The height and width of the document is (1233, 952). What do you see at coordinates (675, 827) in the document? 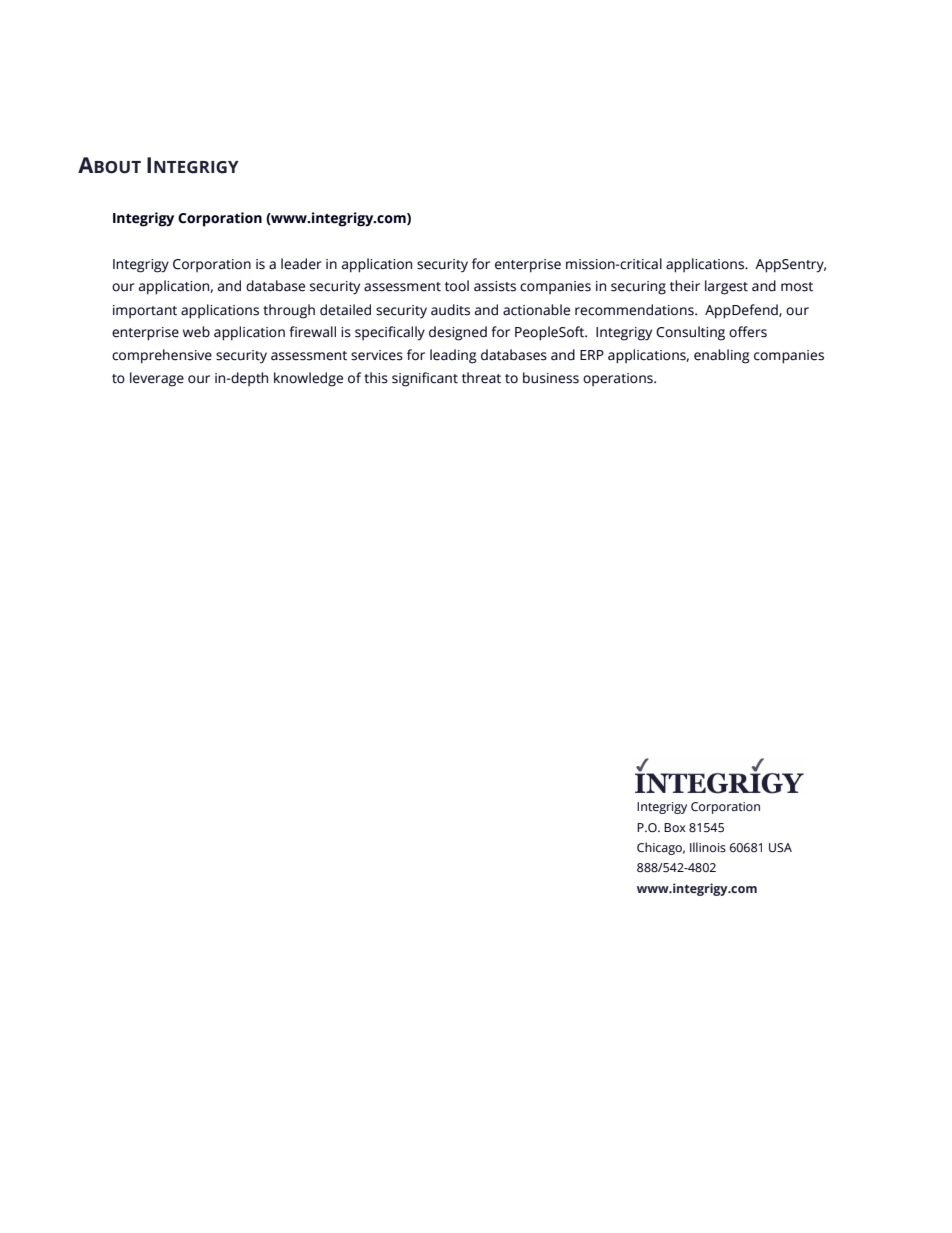
I see `Box` at bounding box center [675, 827].
